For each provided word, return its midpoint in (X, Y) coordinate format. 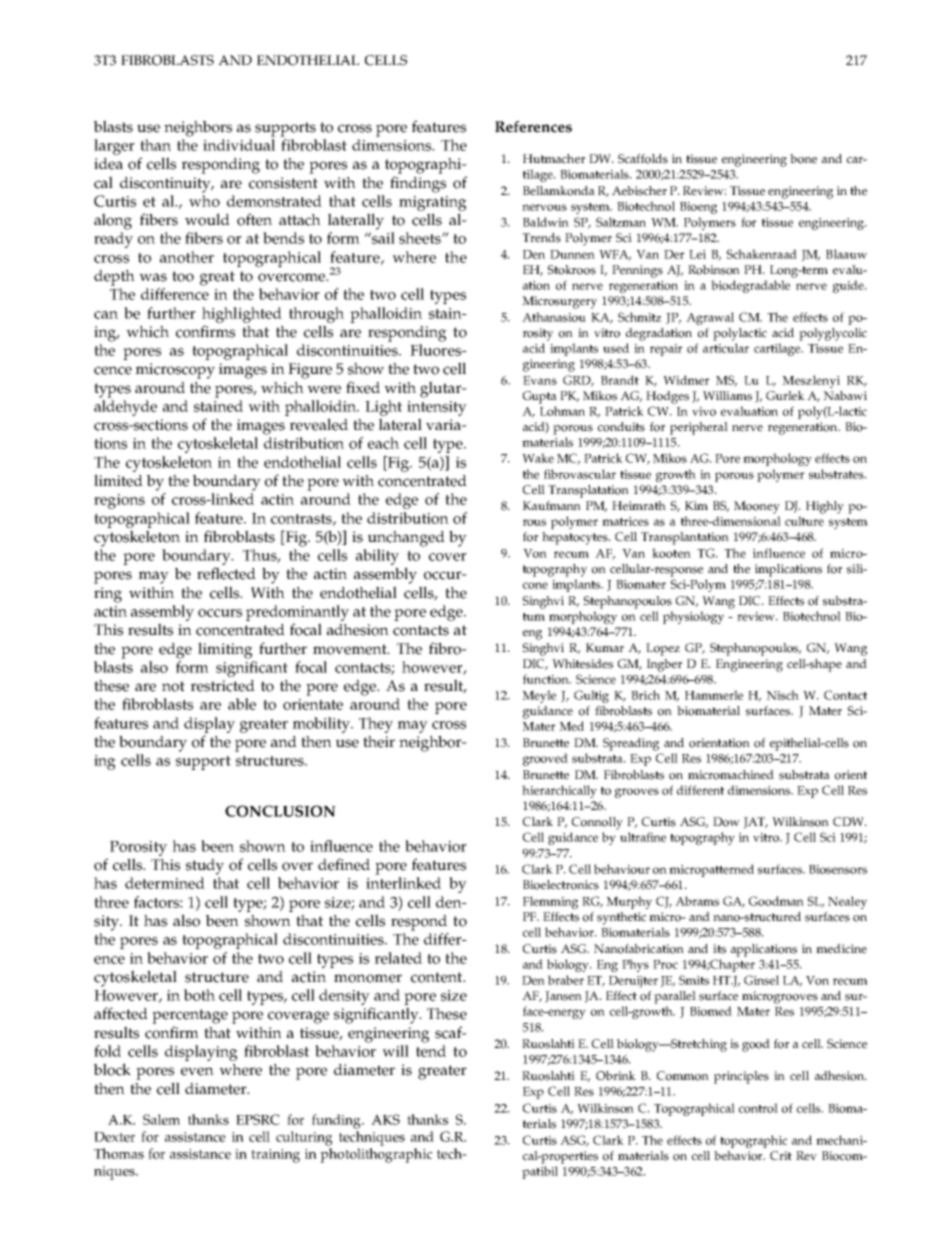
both (199, 995)
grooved (545, 759)
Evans (540, 380)
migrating (433, 203)
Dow (726, 822)
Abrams (697, 901)
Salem (161, 1119)
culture (804, 521)
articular (726, 348)
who (204, 201)
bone (803, 159)
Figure (310, 371)
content (438, 977)
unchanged (406, 539)
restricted (223, 686)
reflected (226, 573)
